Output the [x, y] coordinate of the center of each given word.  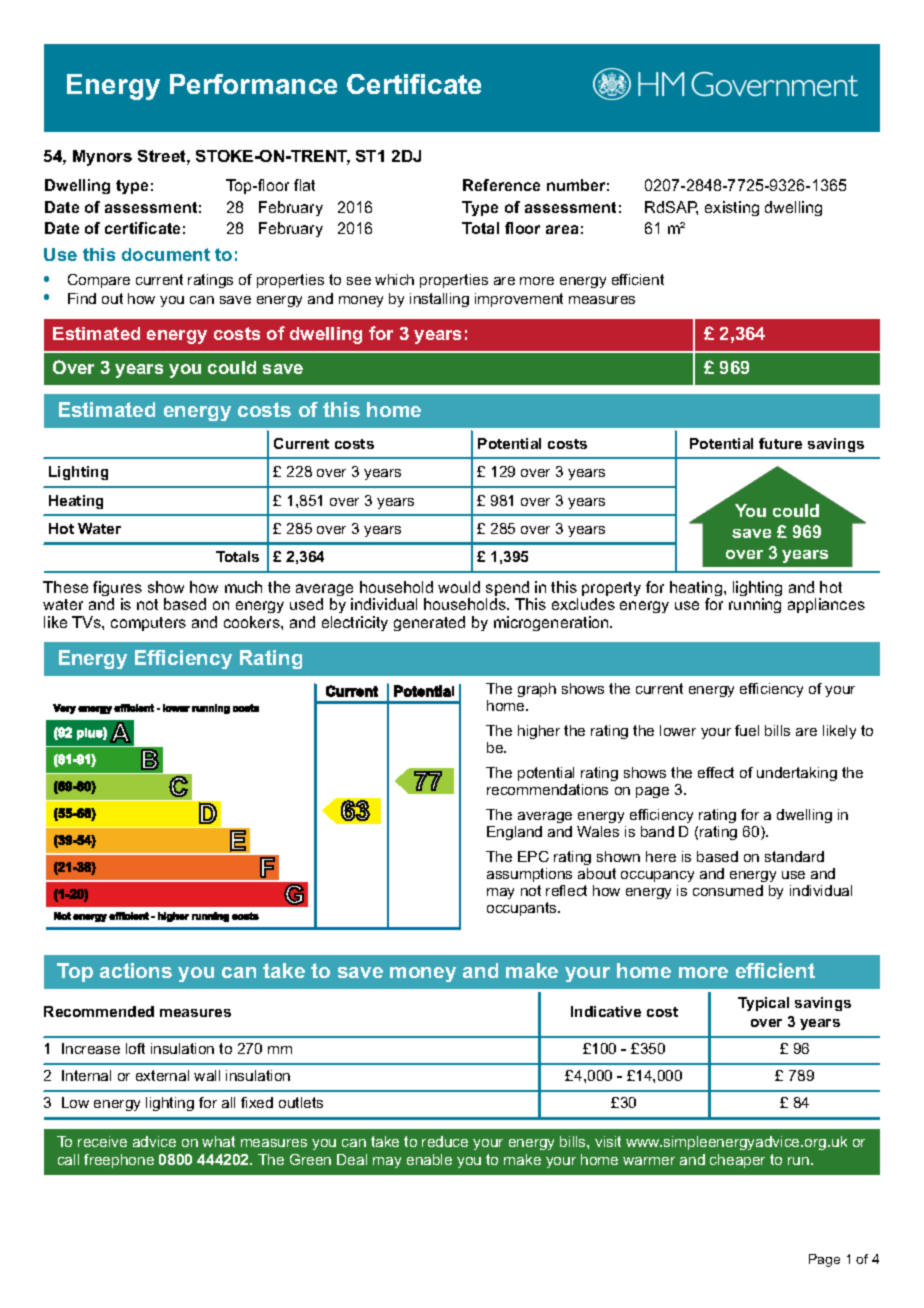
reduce [445, 1141]
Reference [501, 185]
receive [102, 1141]
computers [148, 624]
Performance [253, 84]
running [755, 605]
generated [429, 623]
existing [732, 208]
